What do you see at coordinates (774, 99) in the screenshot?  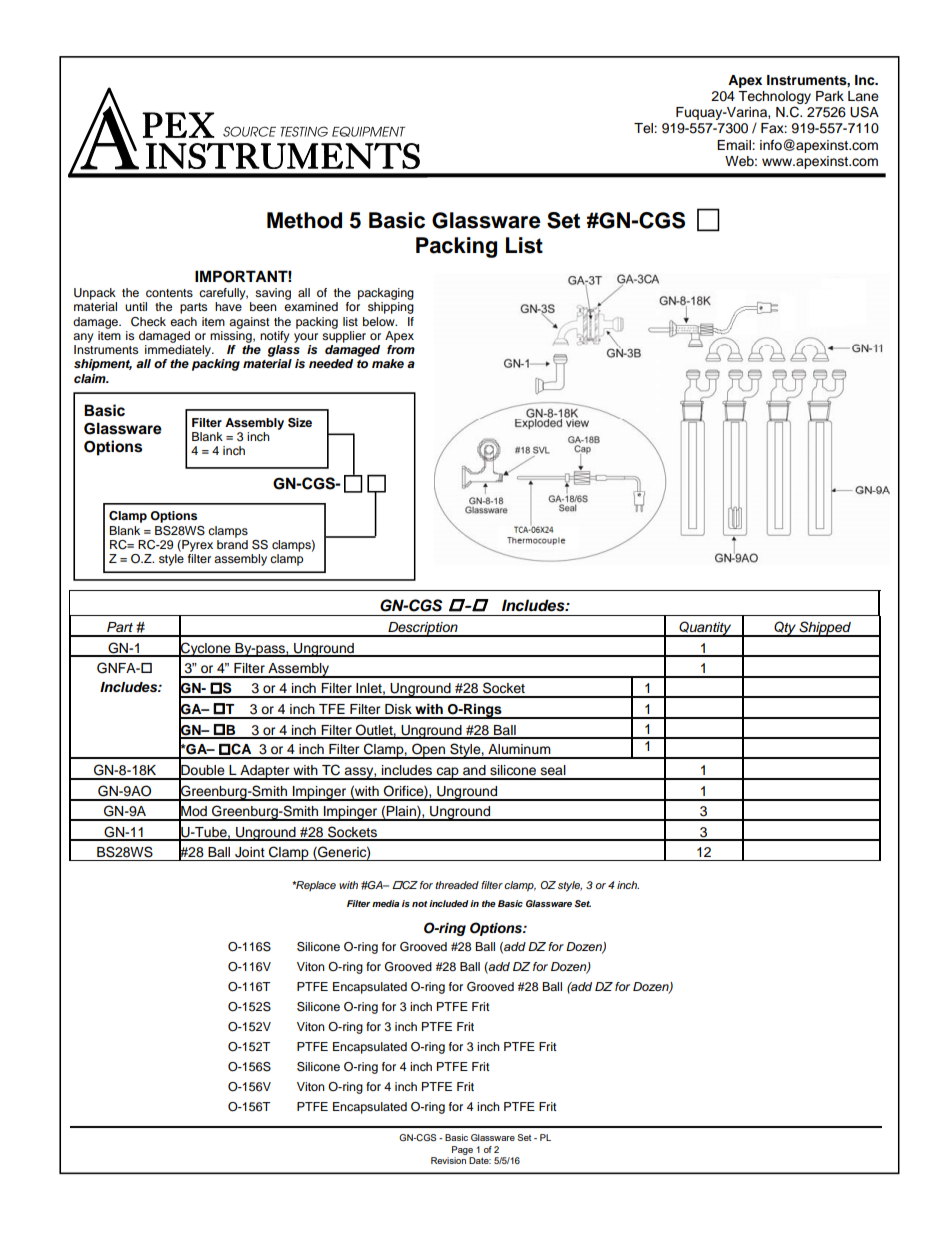 I see `Technology` at bounding box center [774, 99].
